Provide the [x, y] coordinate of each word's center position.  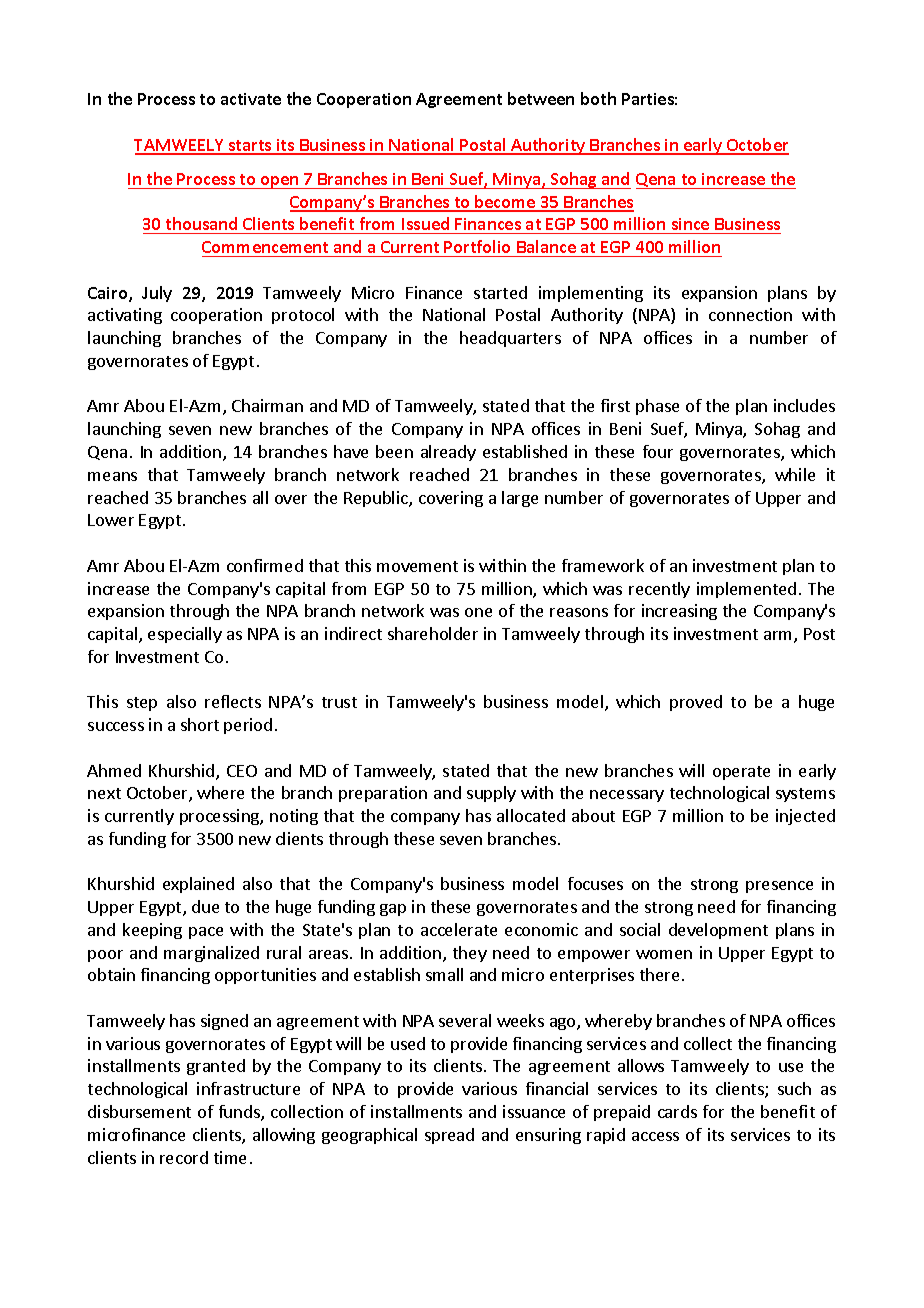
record [184, 1157]
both [598, 98]
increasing [679, 612]
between [541, 98]
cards [677, 1111]
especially [185, 635]
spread [449, 1136]
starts [250, 147]
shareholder [433, 633]
